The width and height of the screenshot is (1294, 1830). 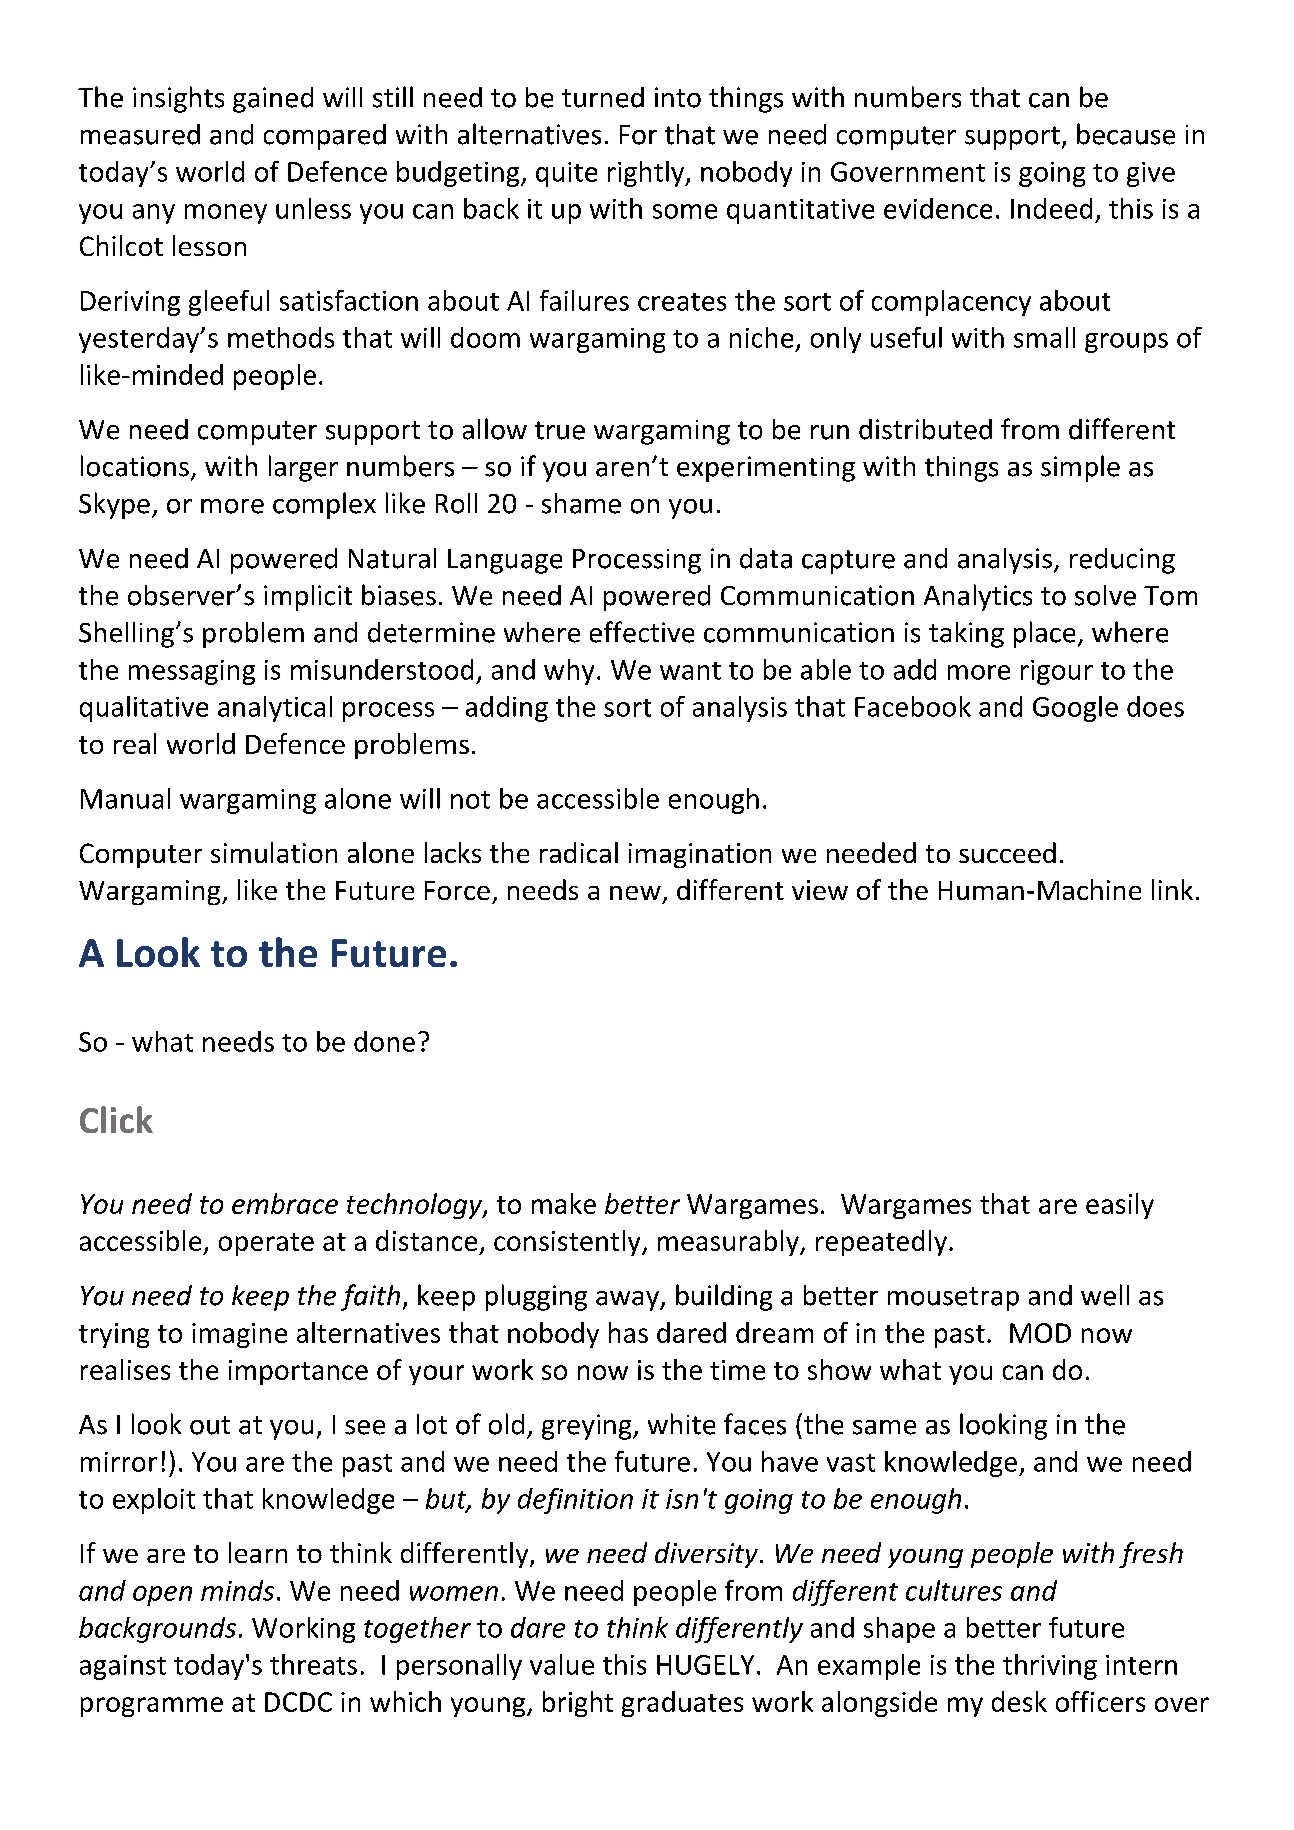 I want to click on threats, so click(x=313, y=1664).
